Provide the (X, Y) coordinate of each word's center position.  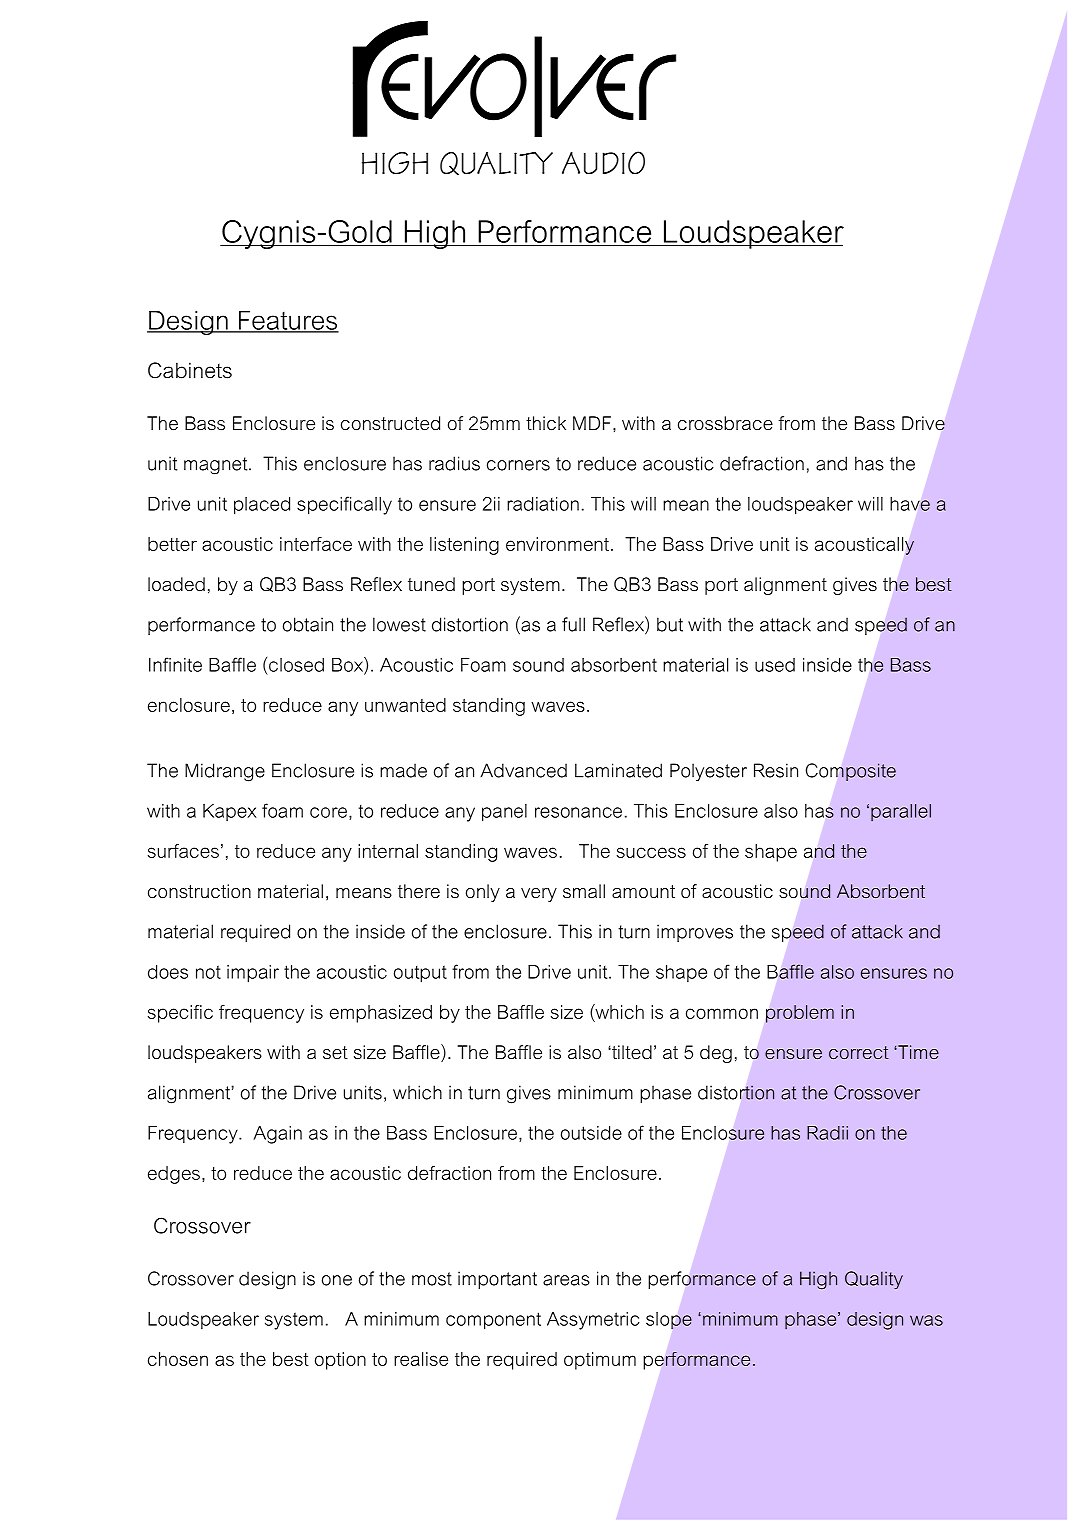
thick (546, 423)
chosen (178, 1359)
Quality (874, 1280)
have (910, 504)
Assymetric (593, 1321)
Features (288, 321)
